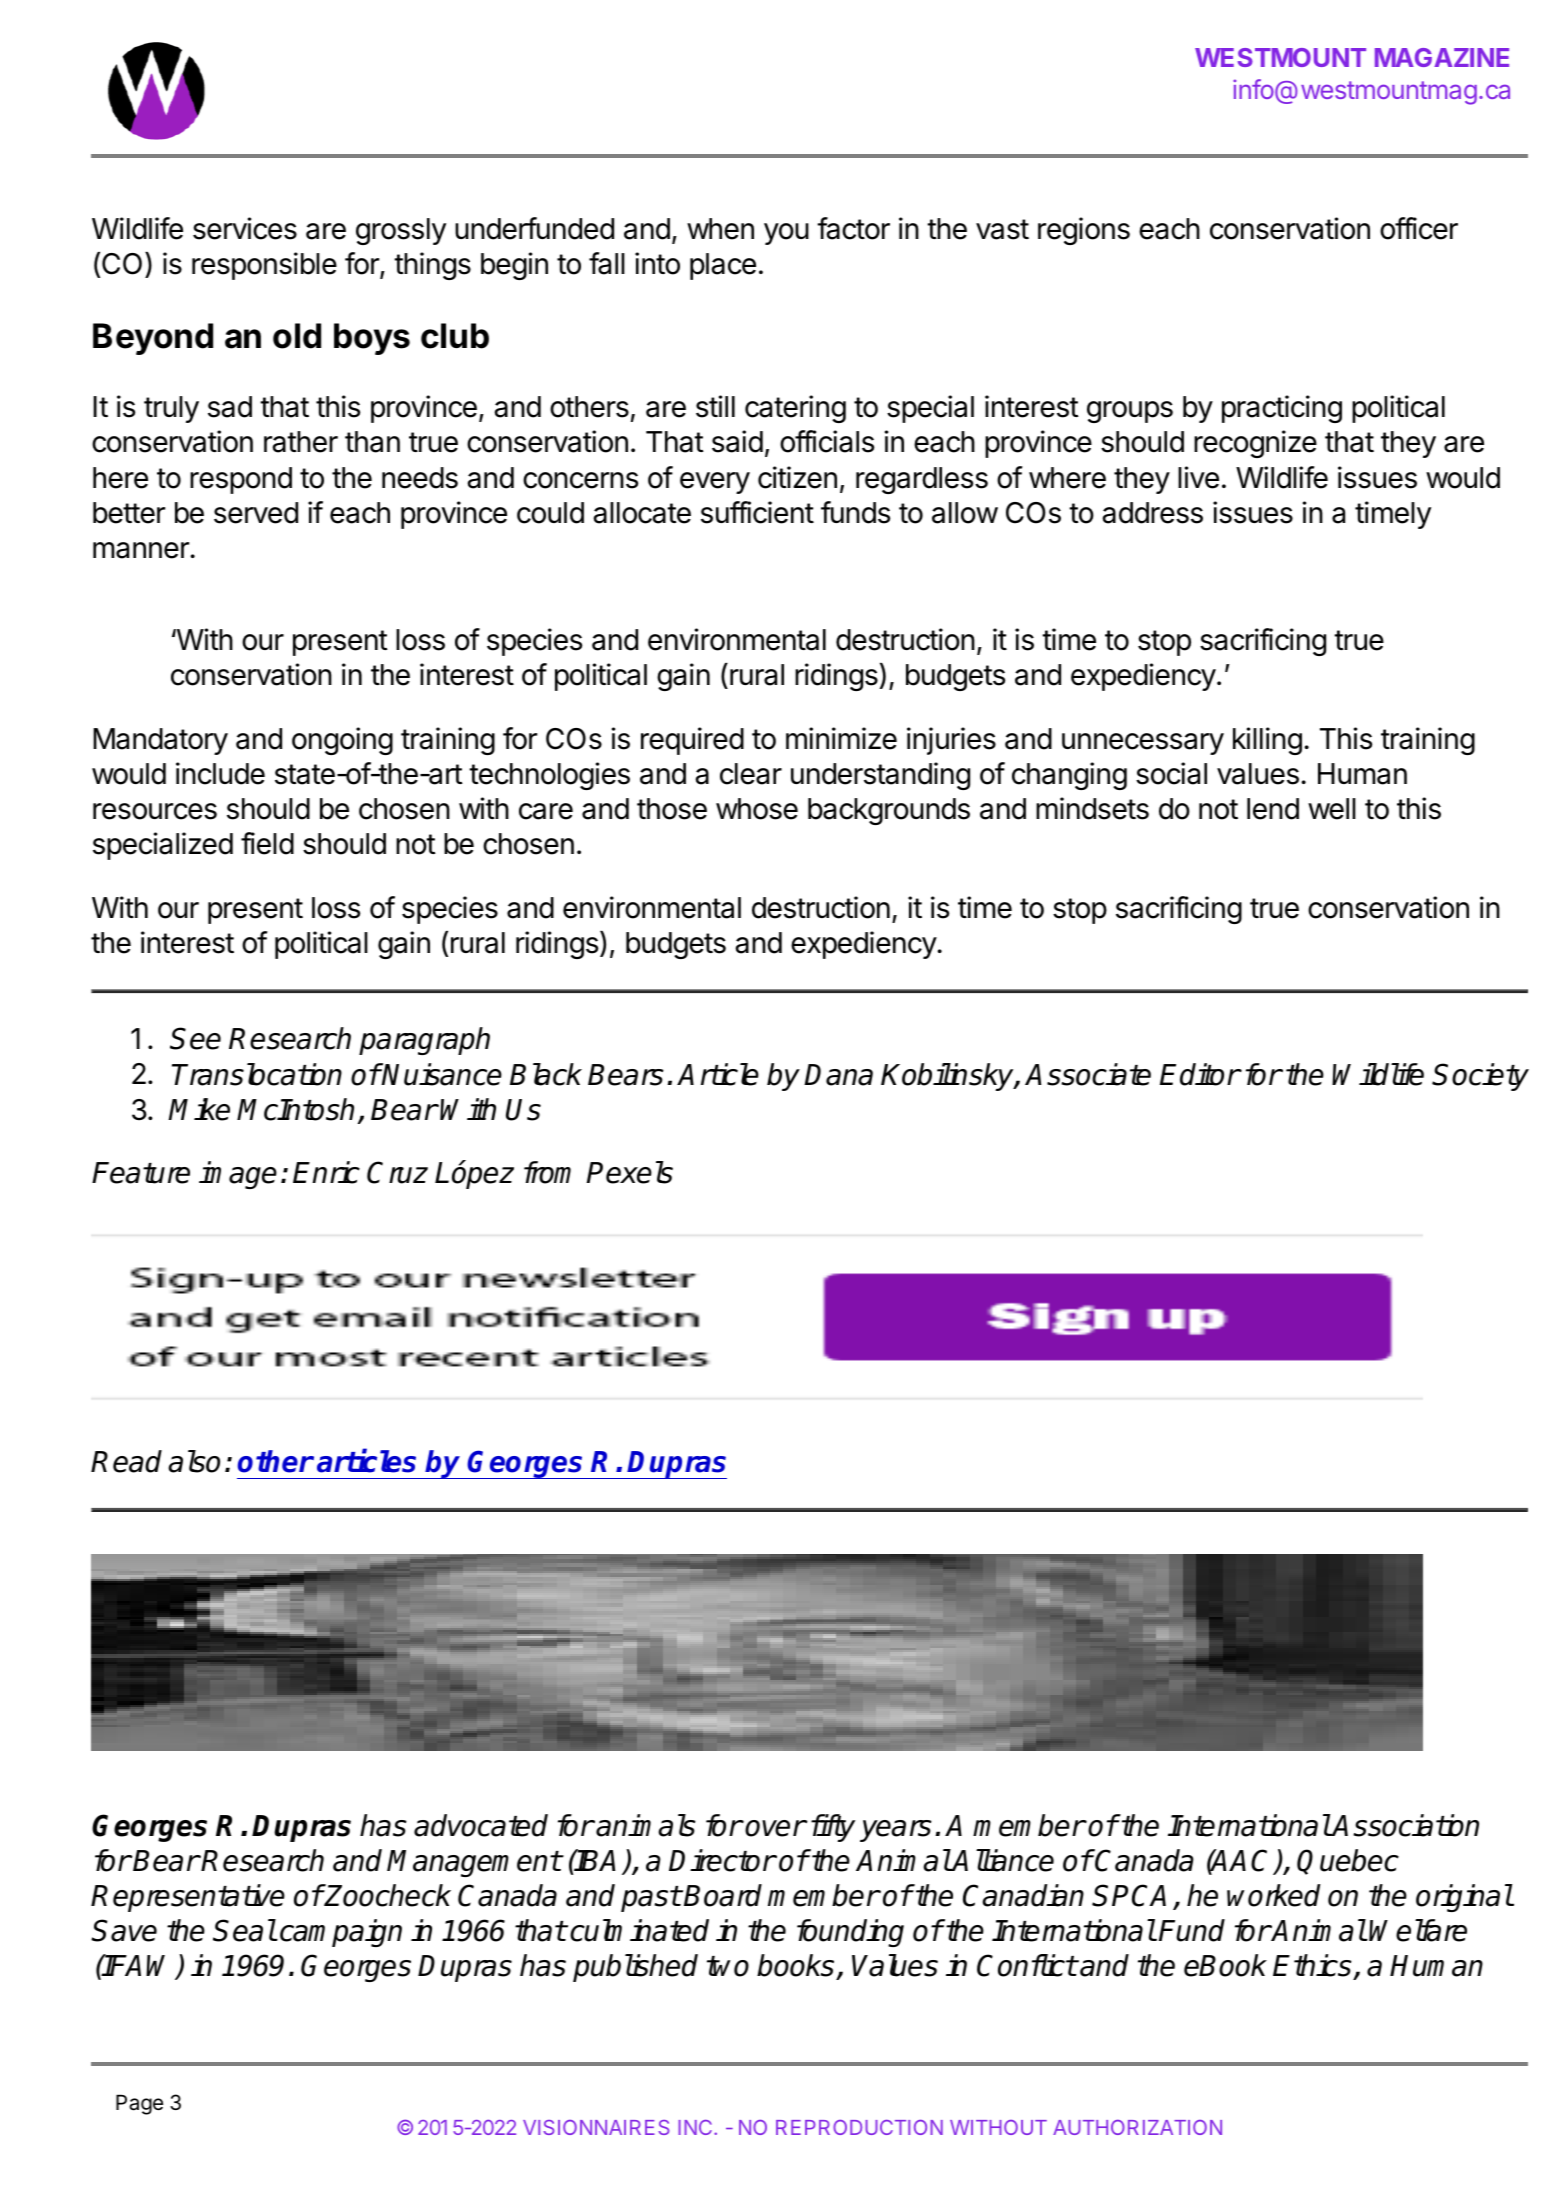  What do you see at coordinates (1442, 57) in the screenshot?
I see `MAGAZINE` at bounding box center [1442, 57].
